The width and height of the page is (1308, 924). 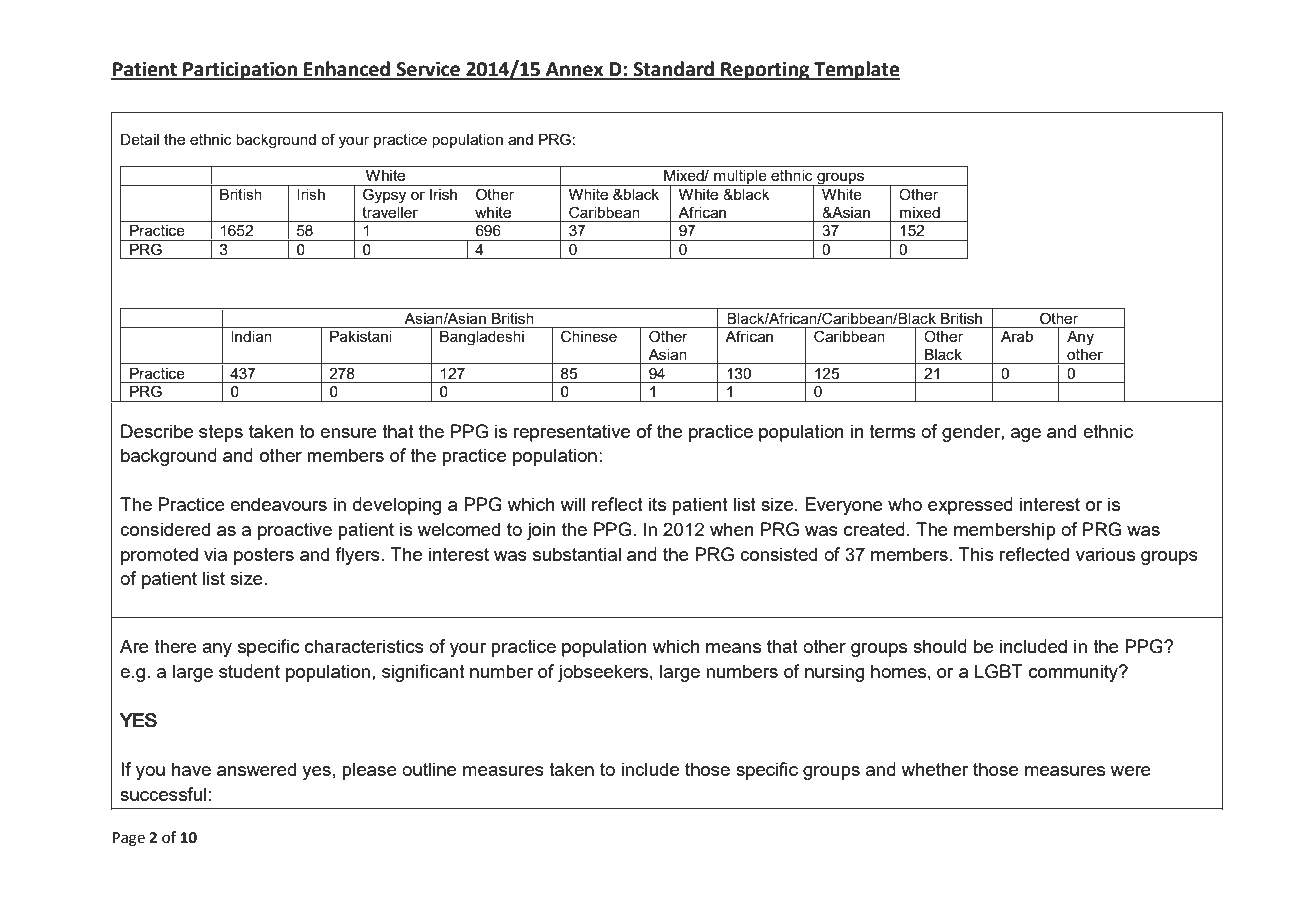 I want to click on steps, so click(x=221, y=433).
